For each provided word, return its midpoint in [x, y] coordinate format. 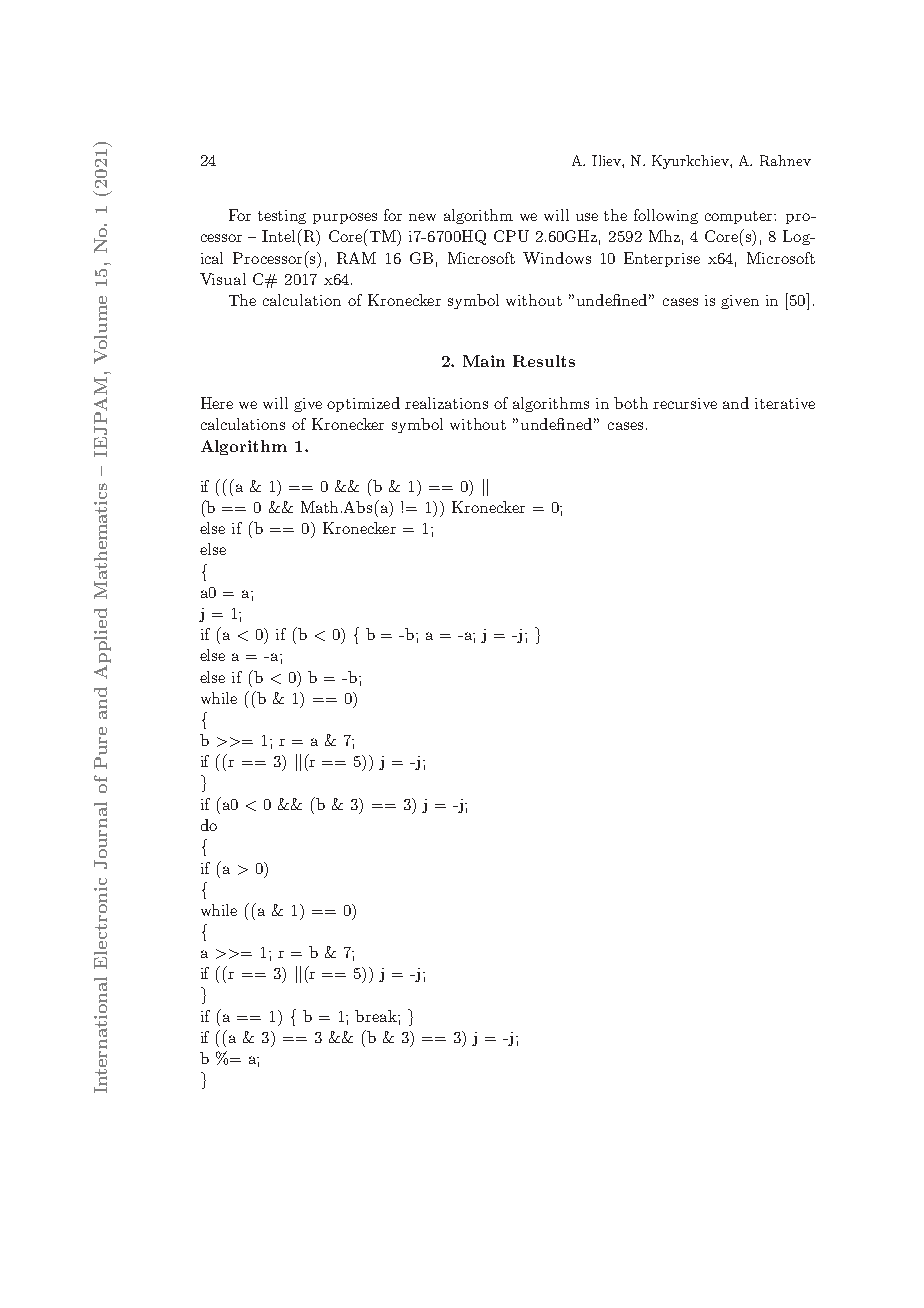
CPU [511, 236]
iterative [785, 403]
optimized [363, 404]
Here [217, 403]
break [377, 1016]
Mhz [664, 236]
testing [282, 217]
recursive [685, 403]
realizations [446, 403]
